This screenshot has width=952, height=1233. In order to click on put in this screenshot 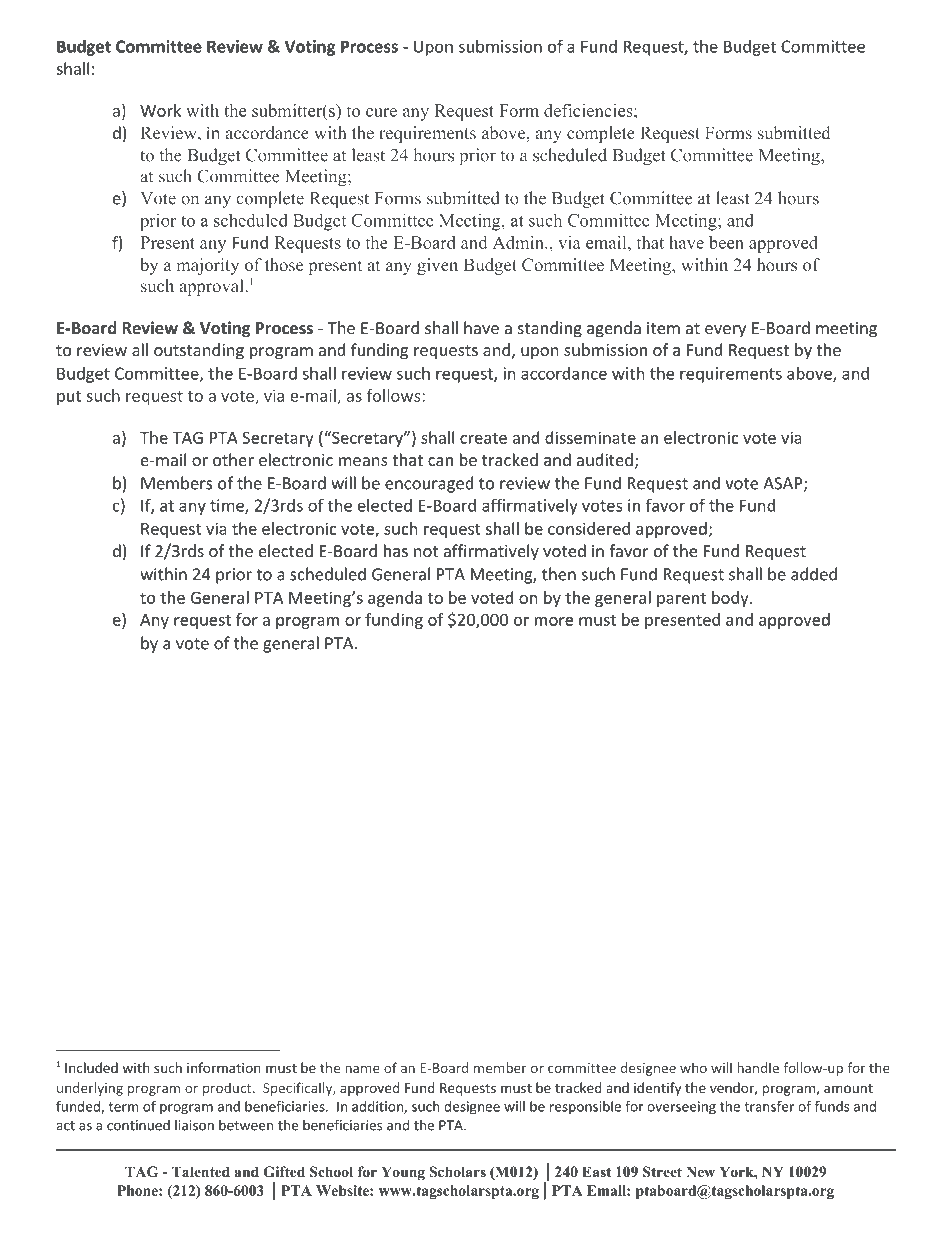, I will do `click(69, 398)`.
